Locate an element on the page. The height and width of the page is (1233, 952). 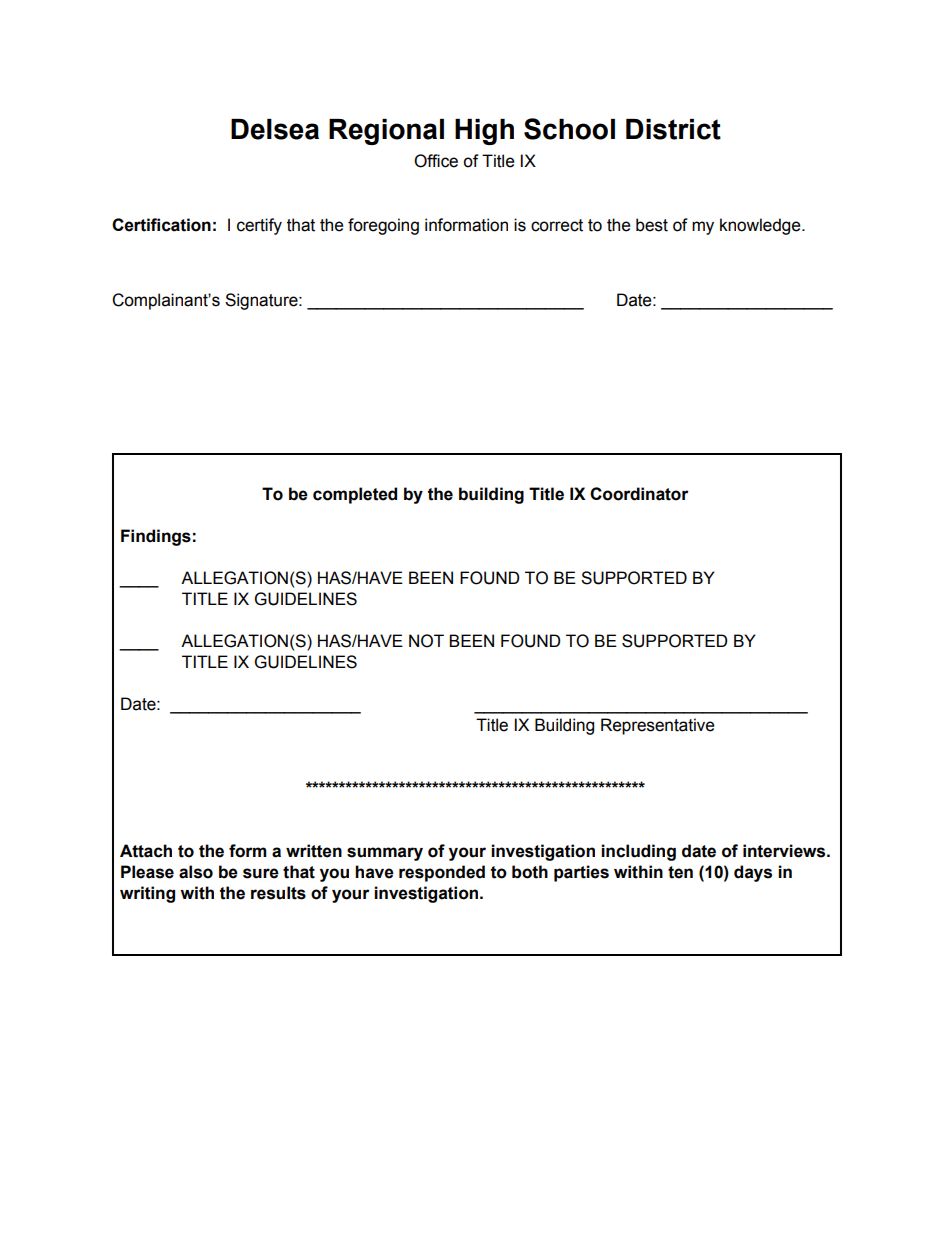
also is located at coordinates (196, 872).
